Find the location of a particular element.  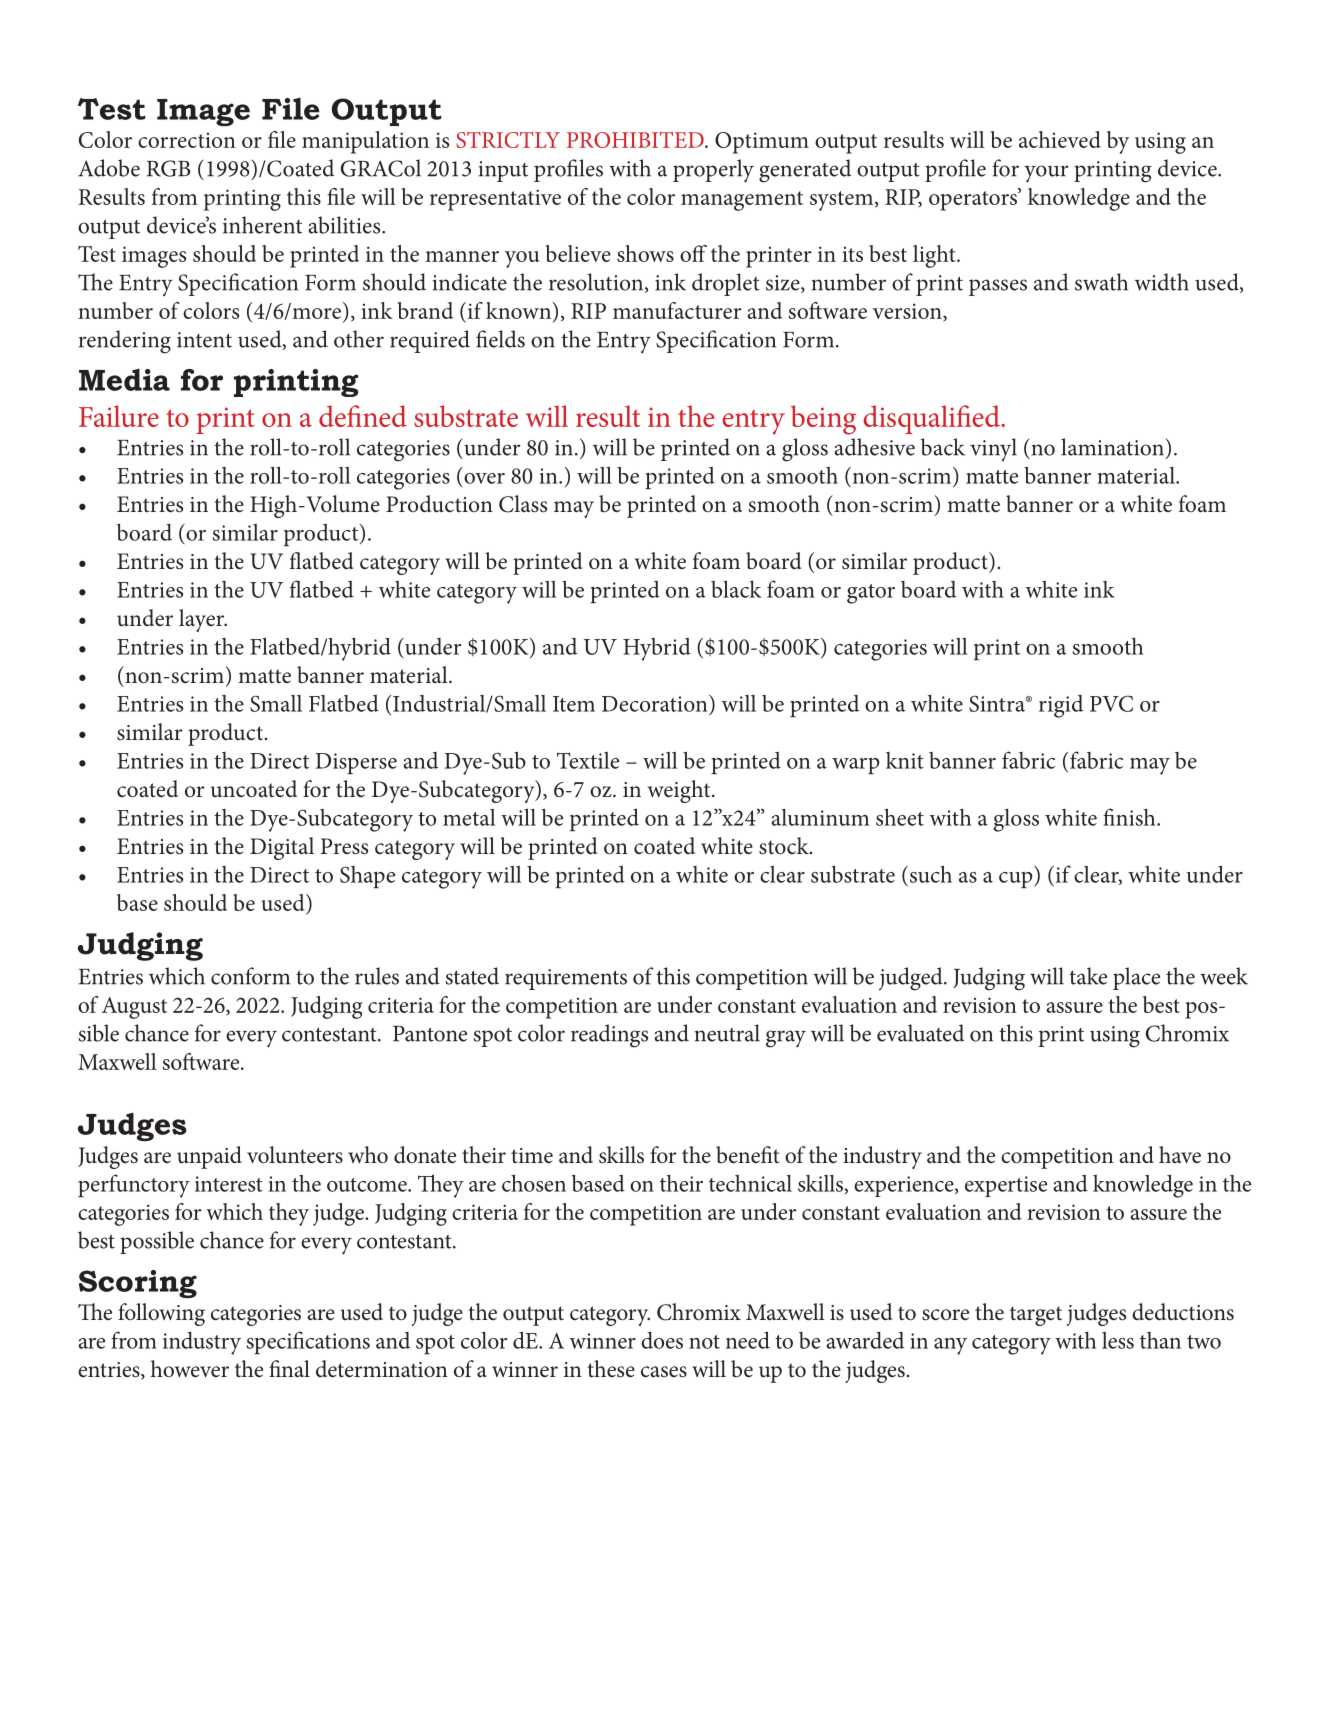

less is located at coordinates (1118, 1340).
